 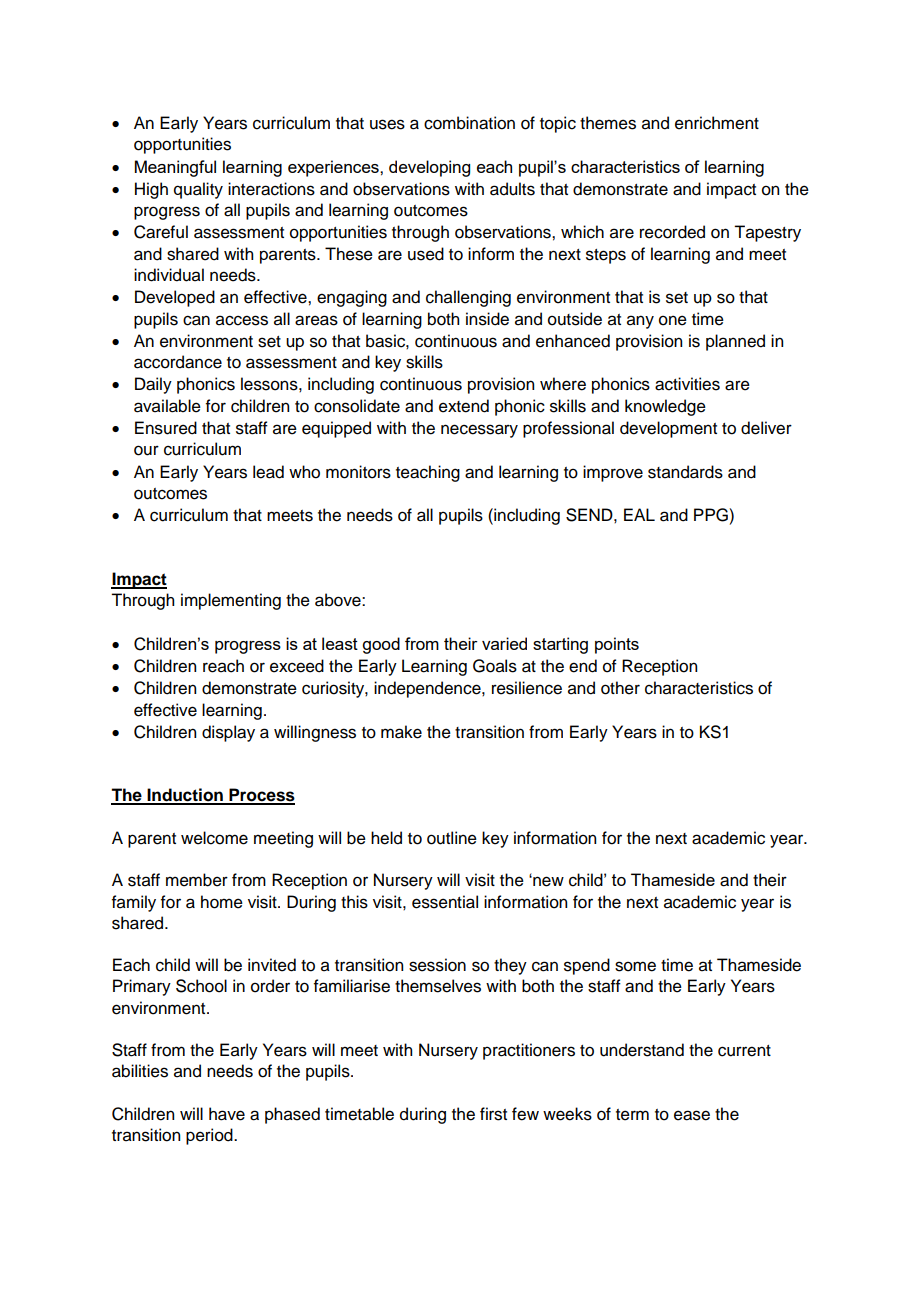 What do you see at coordinates (687, 384) in the screenshot?
I see `activities` at bounding box center [687, 384].
